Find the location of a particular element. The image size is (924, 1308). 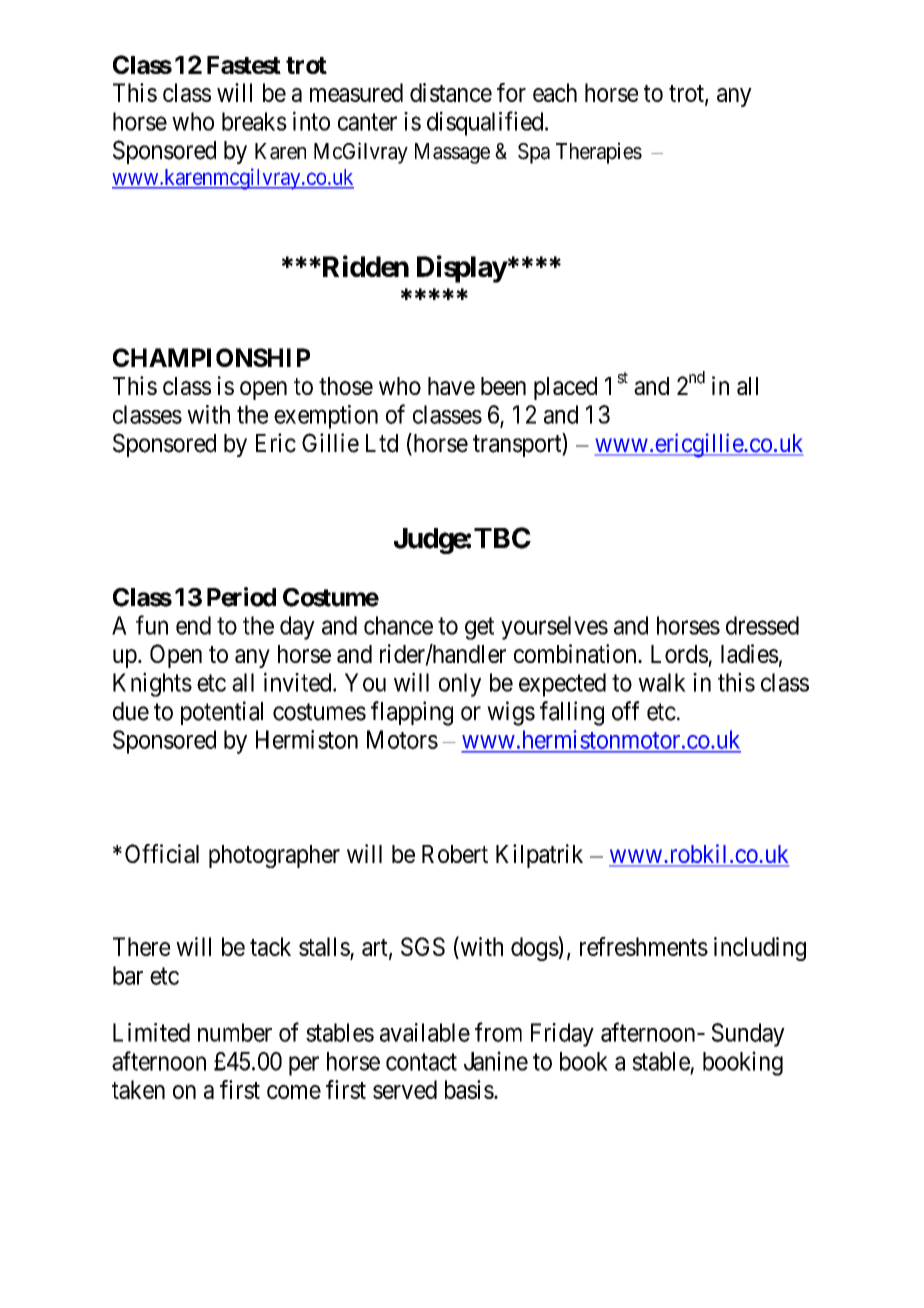

Fastest is located at coordinates (244, 65).
